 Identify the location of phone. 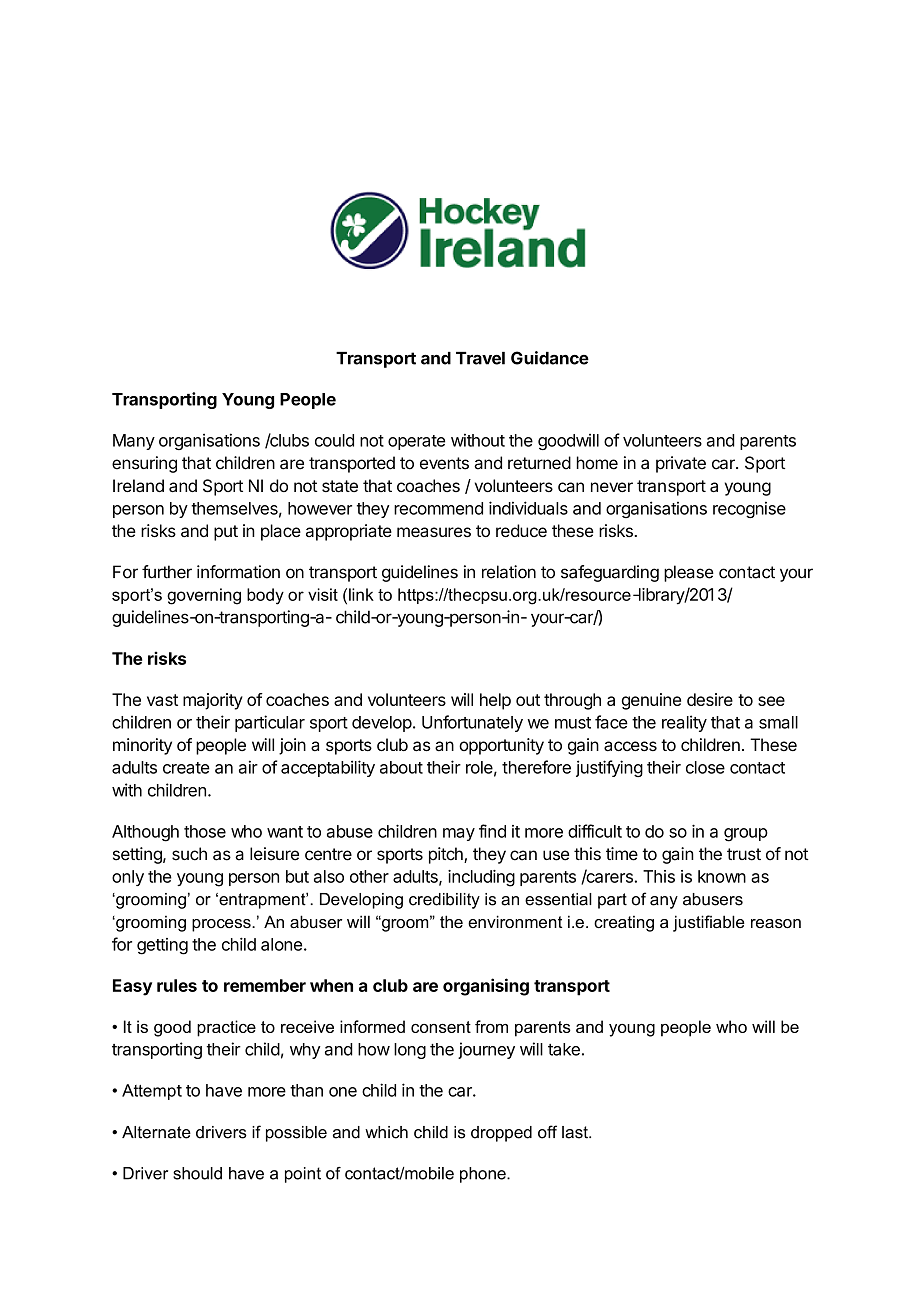
(484, 1175).
